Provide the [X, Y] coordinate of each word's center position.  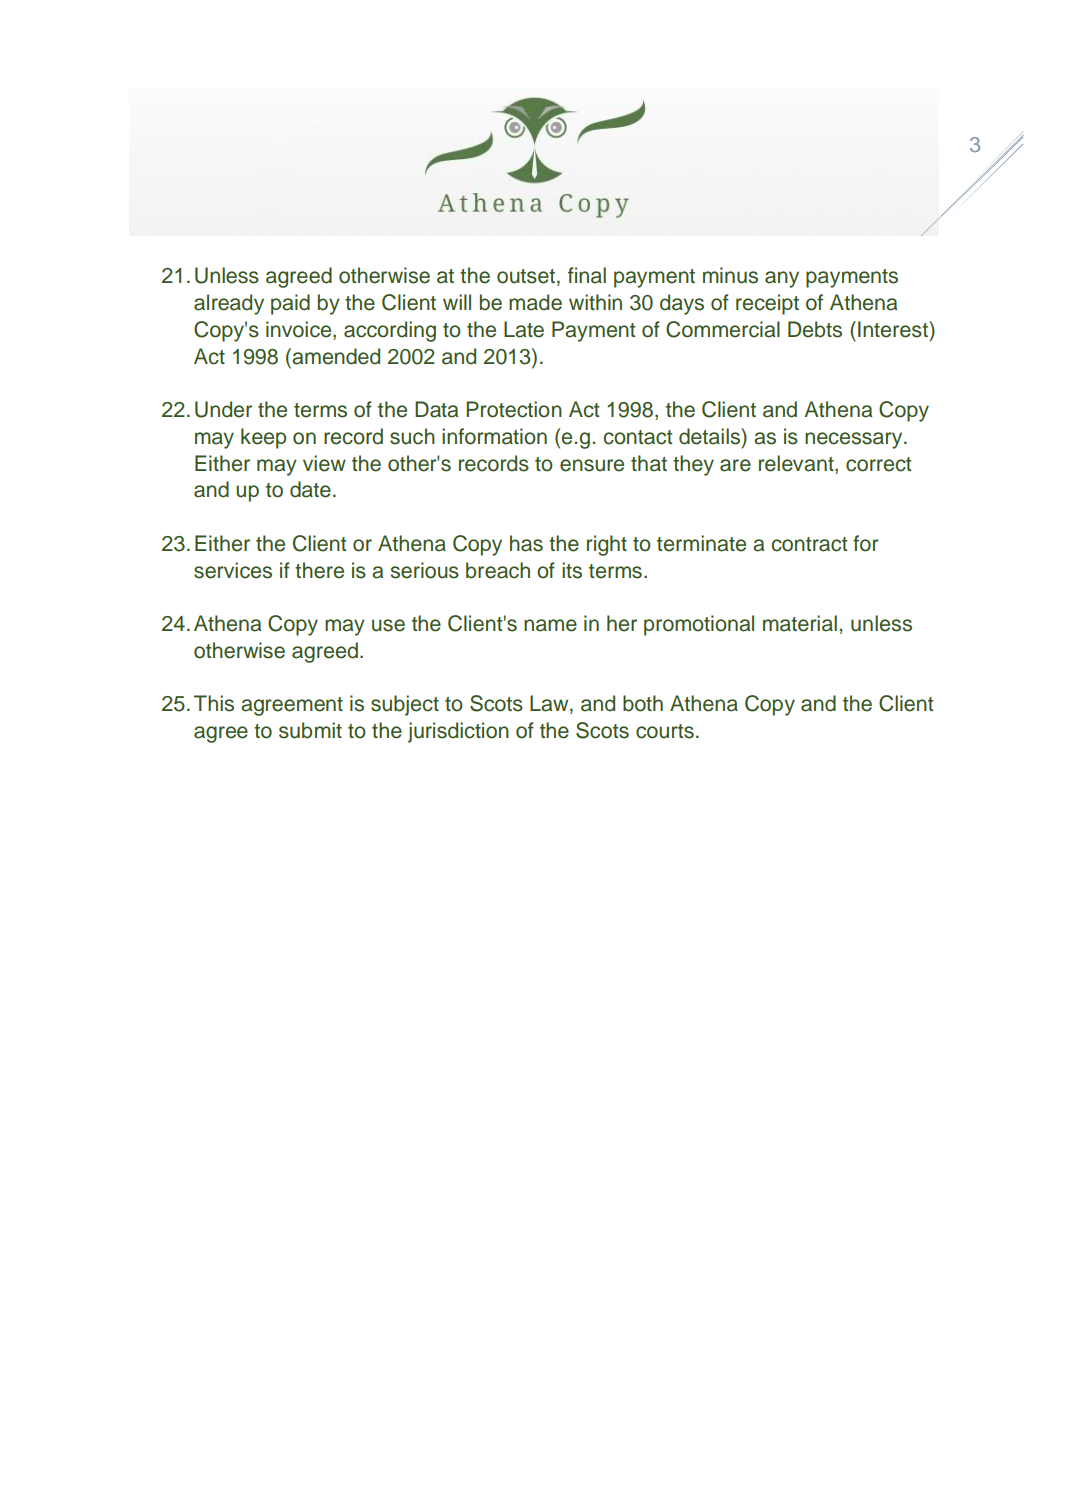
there [319, 570]
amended [335, 356]
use [388, 625]
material [800, 623]
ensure [592, 465]
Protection [514, 409]
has [526, 543]
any [782, 279]
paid [290, 304]
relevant [797, 463]
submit [310, 730]
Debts [815, 329]
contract [810, 544]
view [324, 463]
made [535, 302]
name [550, 625]
